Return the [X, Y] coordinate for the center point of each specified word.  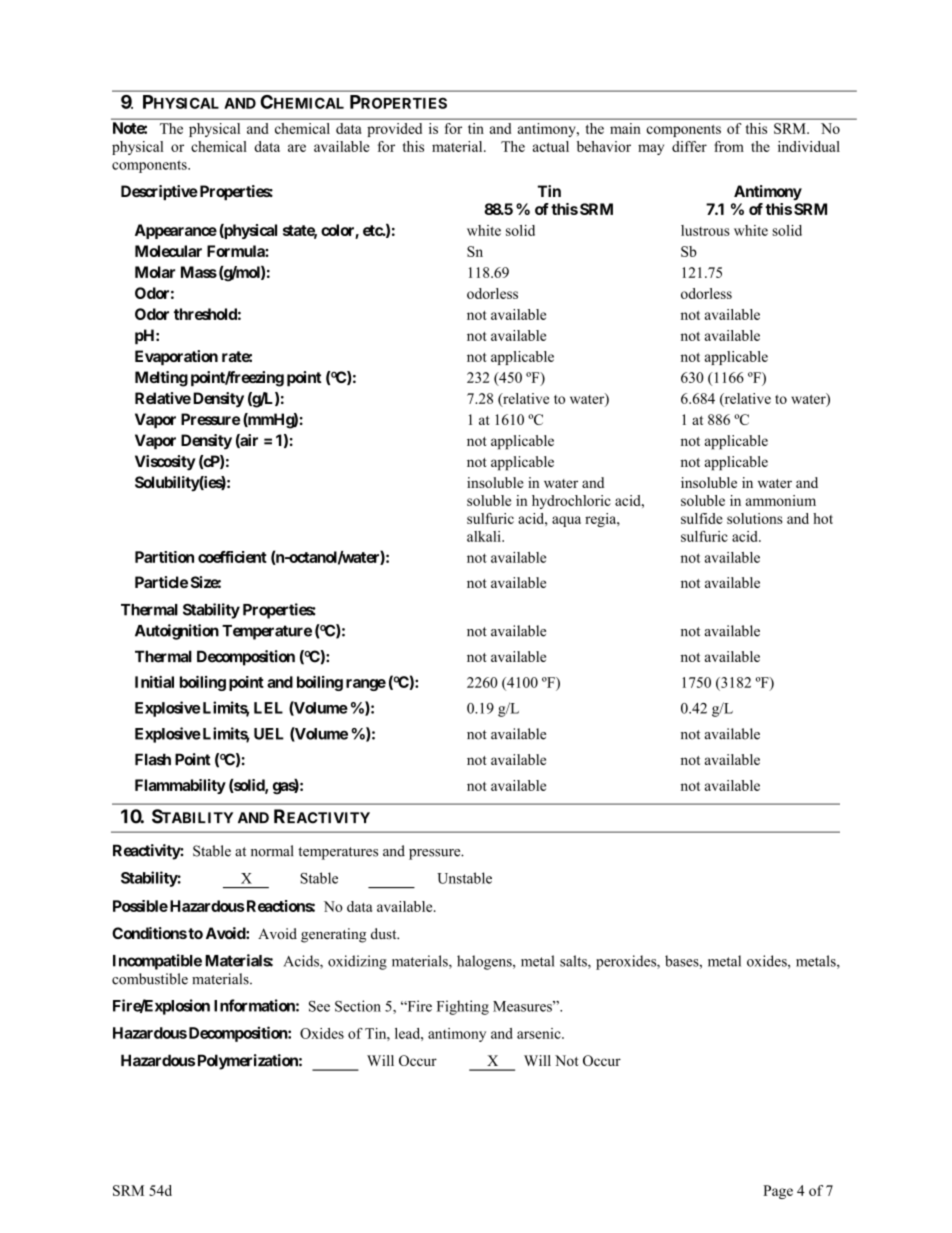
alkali [485, 536]
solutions [755, 518]
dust [385, 933]
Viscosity [165, 463]
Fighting [463, 1007]
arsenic [540, 1033]
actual [551, 146]
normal [272, 851]
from [729, 146]
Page [778, 1192]
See [319, 1006]
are [297, 148]
